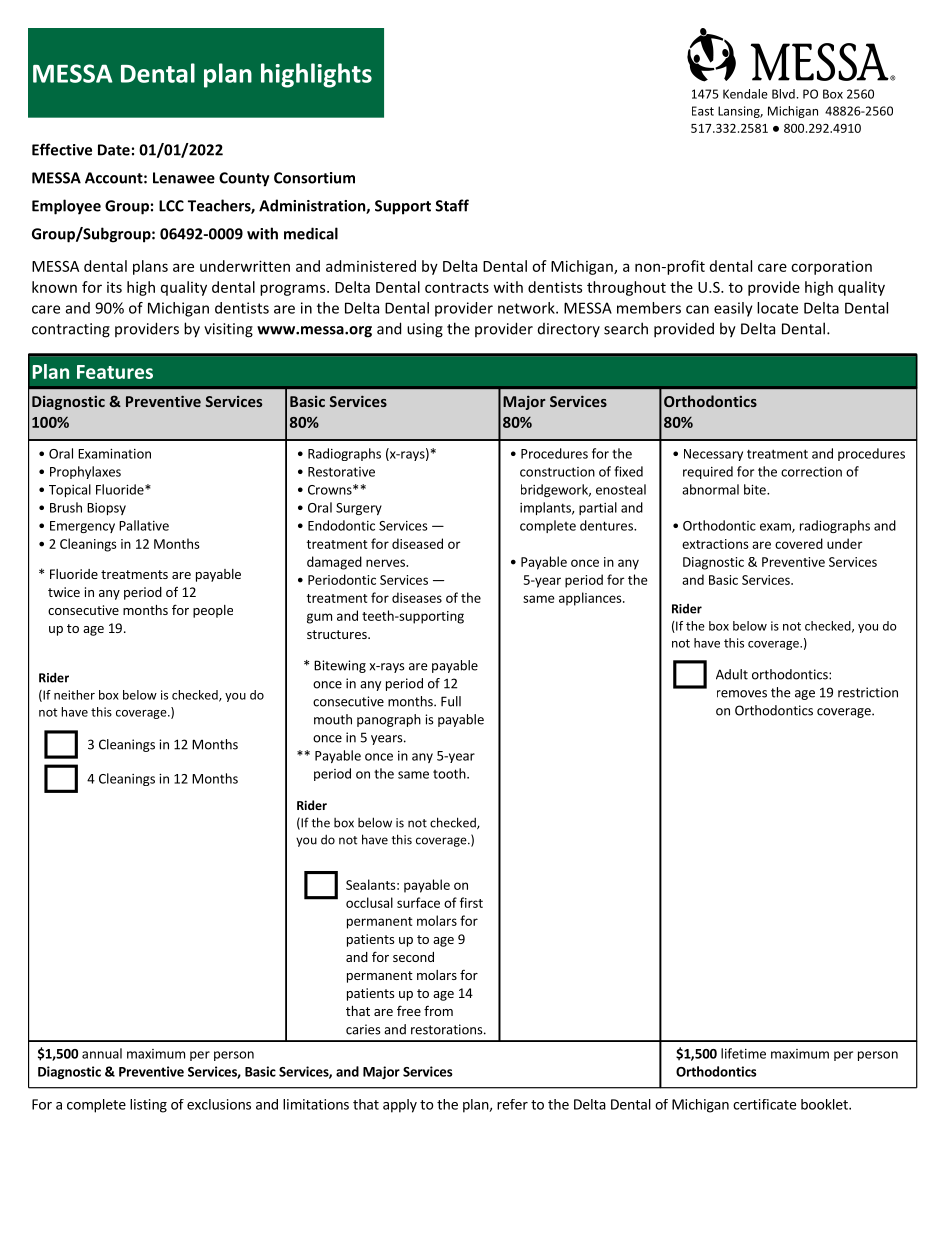 The width and height of the screenshot is (952, 1233). Describe the element at coordinates (114, 150) in the screenshot. I see `Date` at that location.
